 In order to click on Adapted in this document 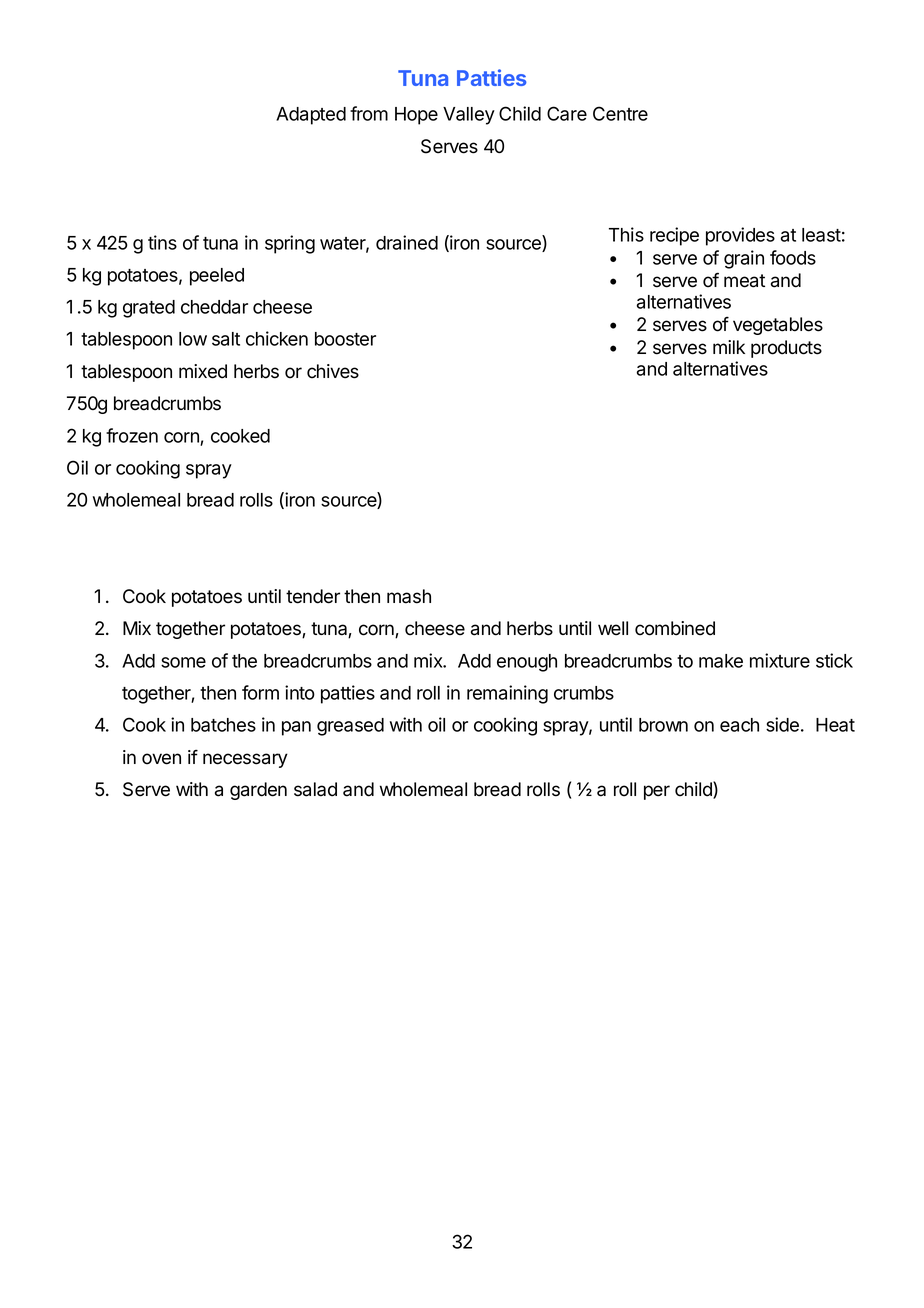, I will do `click(311, 116)`.
